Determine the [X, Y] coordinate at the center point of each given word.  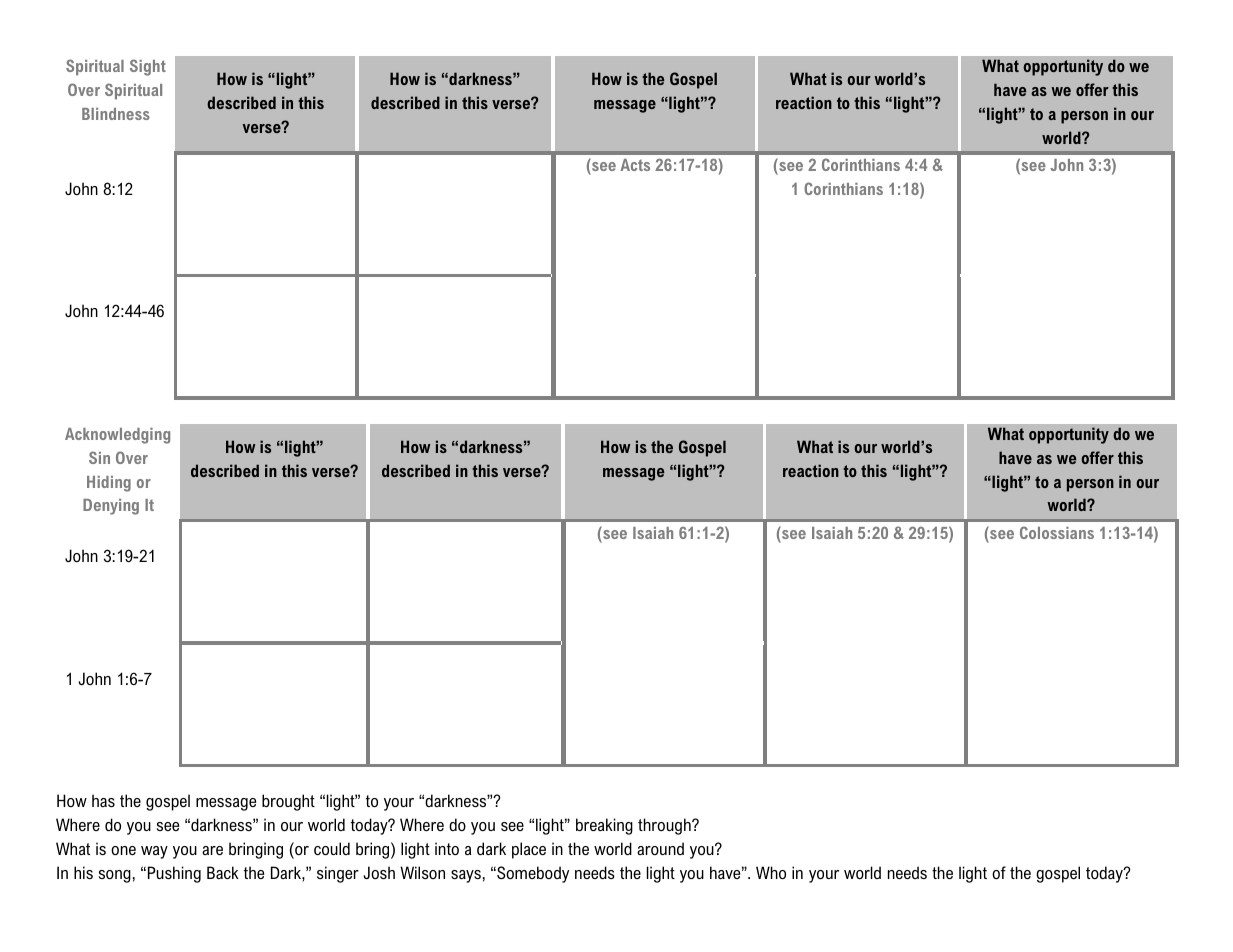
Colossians [1057, 532]
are [212, 850]
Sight [148, 67]
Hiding [109, 484]
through [665, 826]
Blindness [116, 114]
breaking [604, 826]
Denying [111, 507]
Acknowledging [117, 436]
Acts [635, 165]
